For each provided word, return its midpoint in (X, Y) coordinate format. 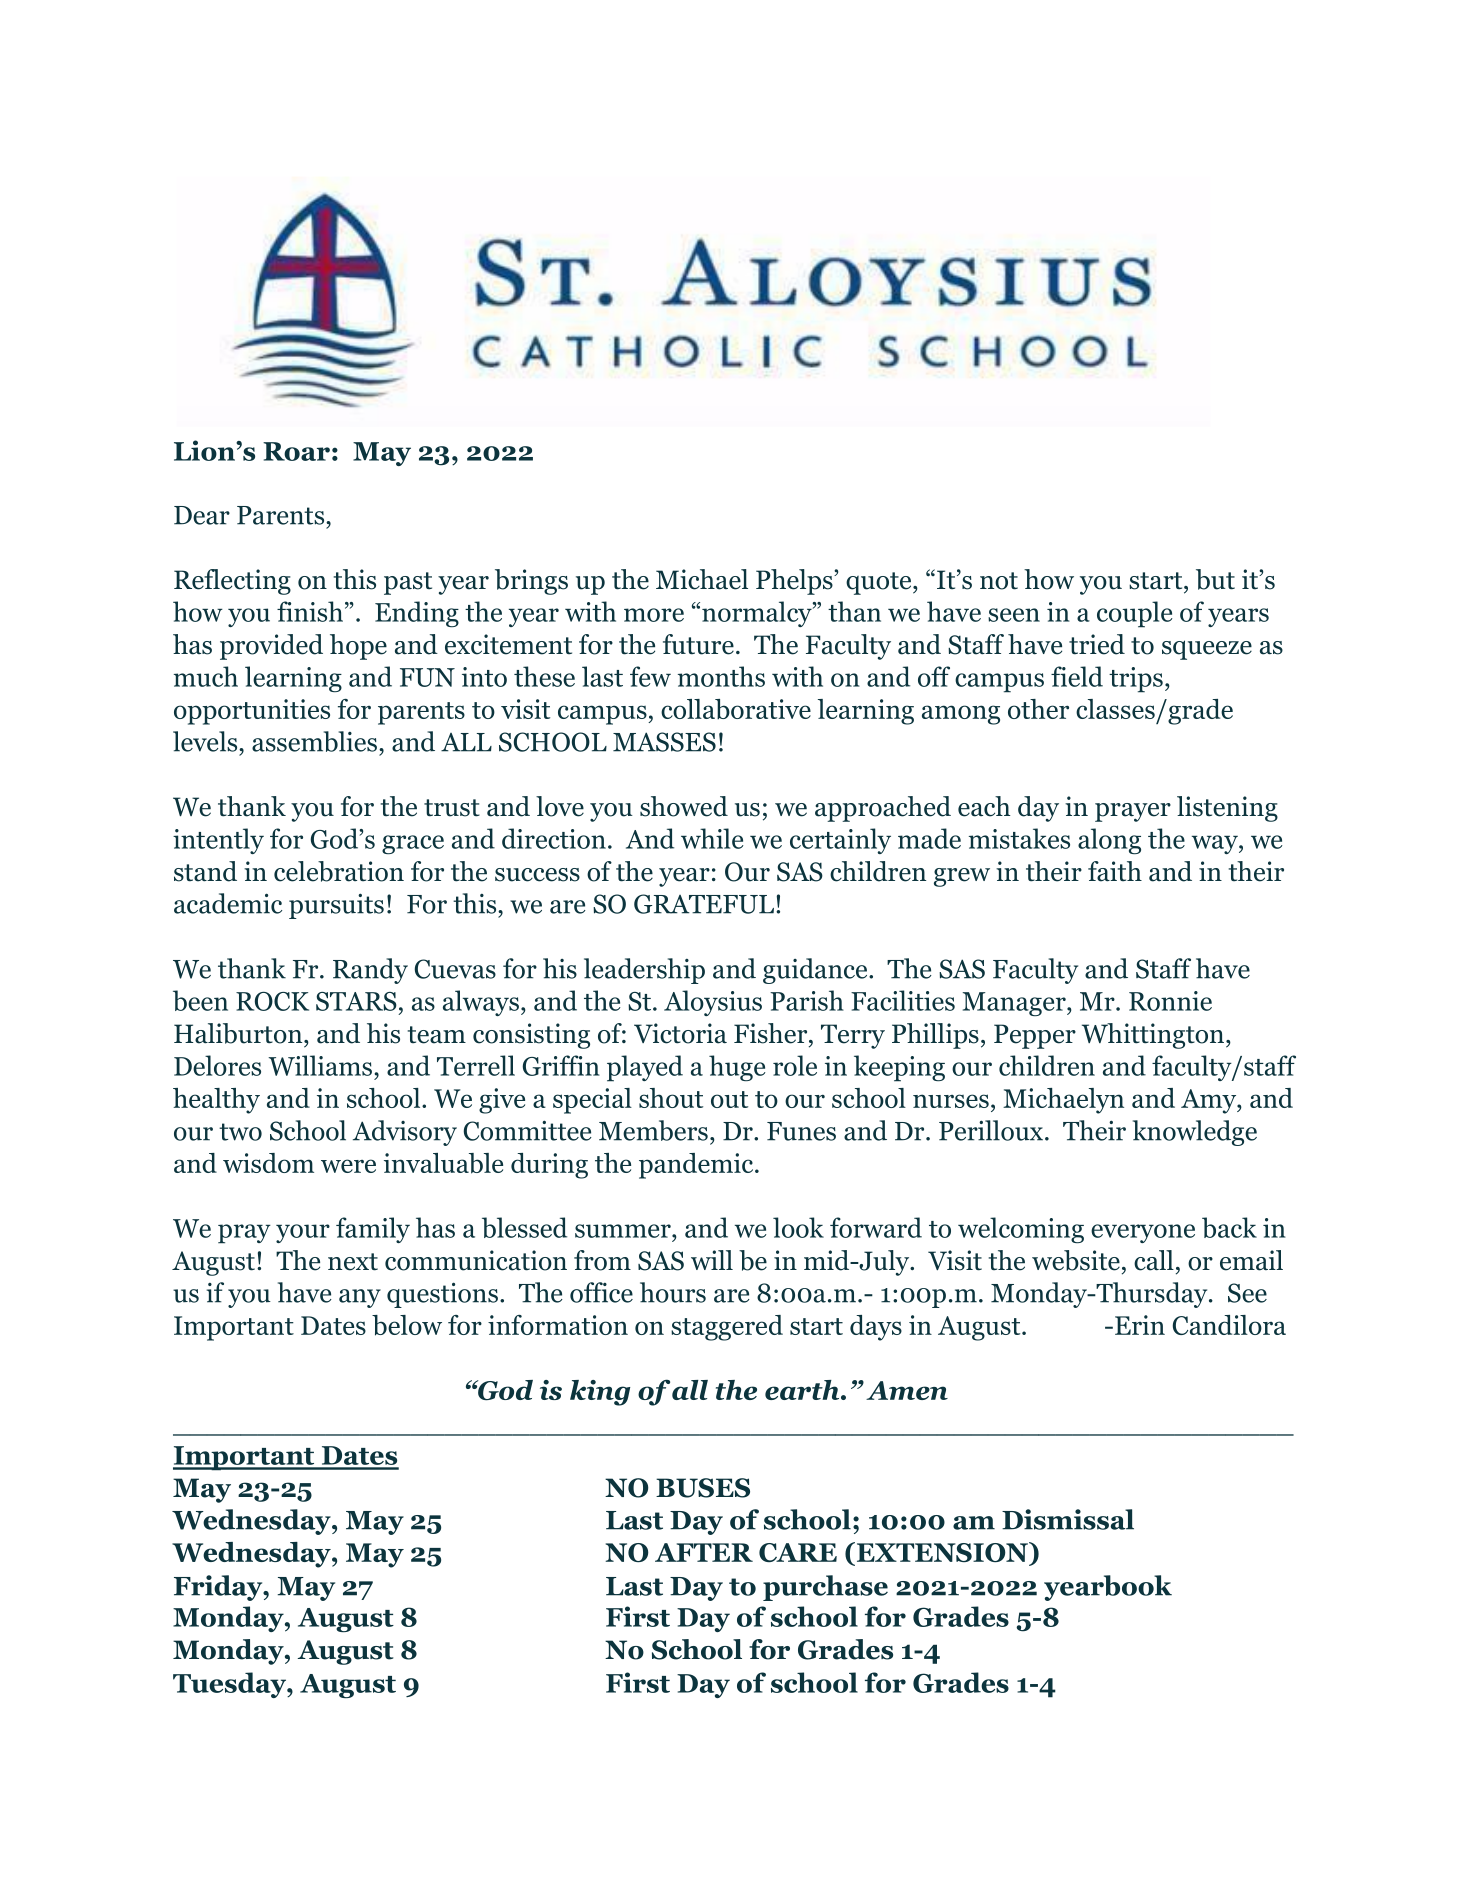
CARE (798, 1552)
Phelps (795, 582)
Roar (296, 451)
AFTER (704, 1552)
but (1215, 579)
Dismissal (1068, 1519)
